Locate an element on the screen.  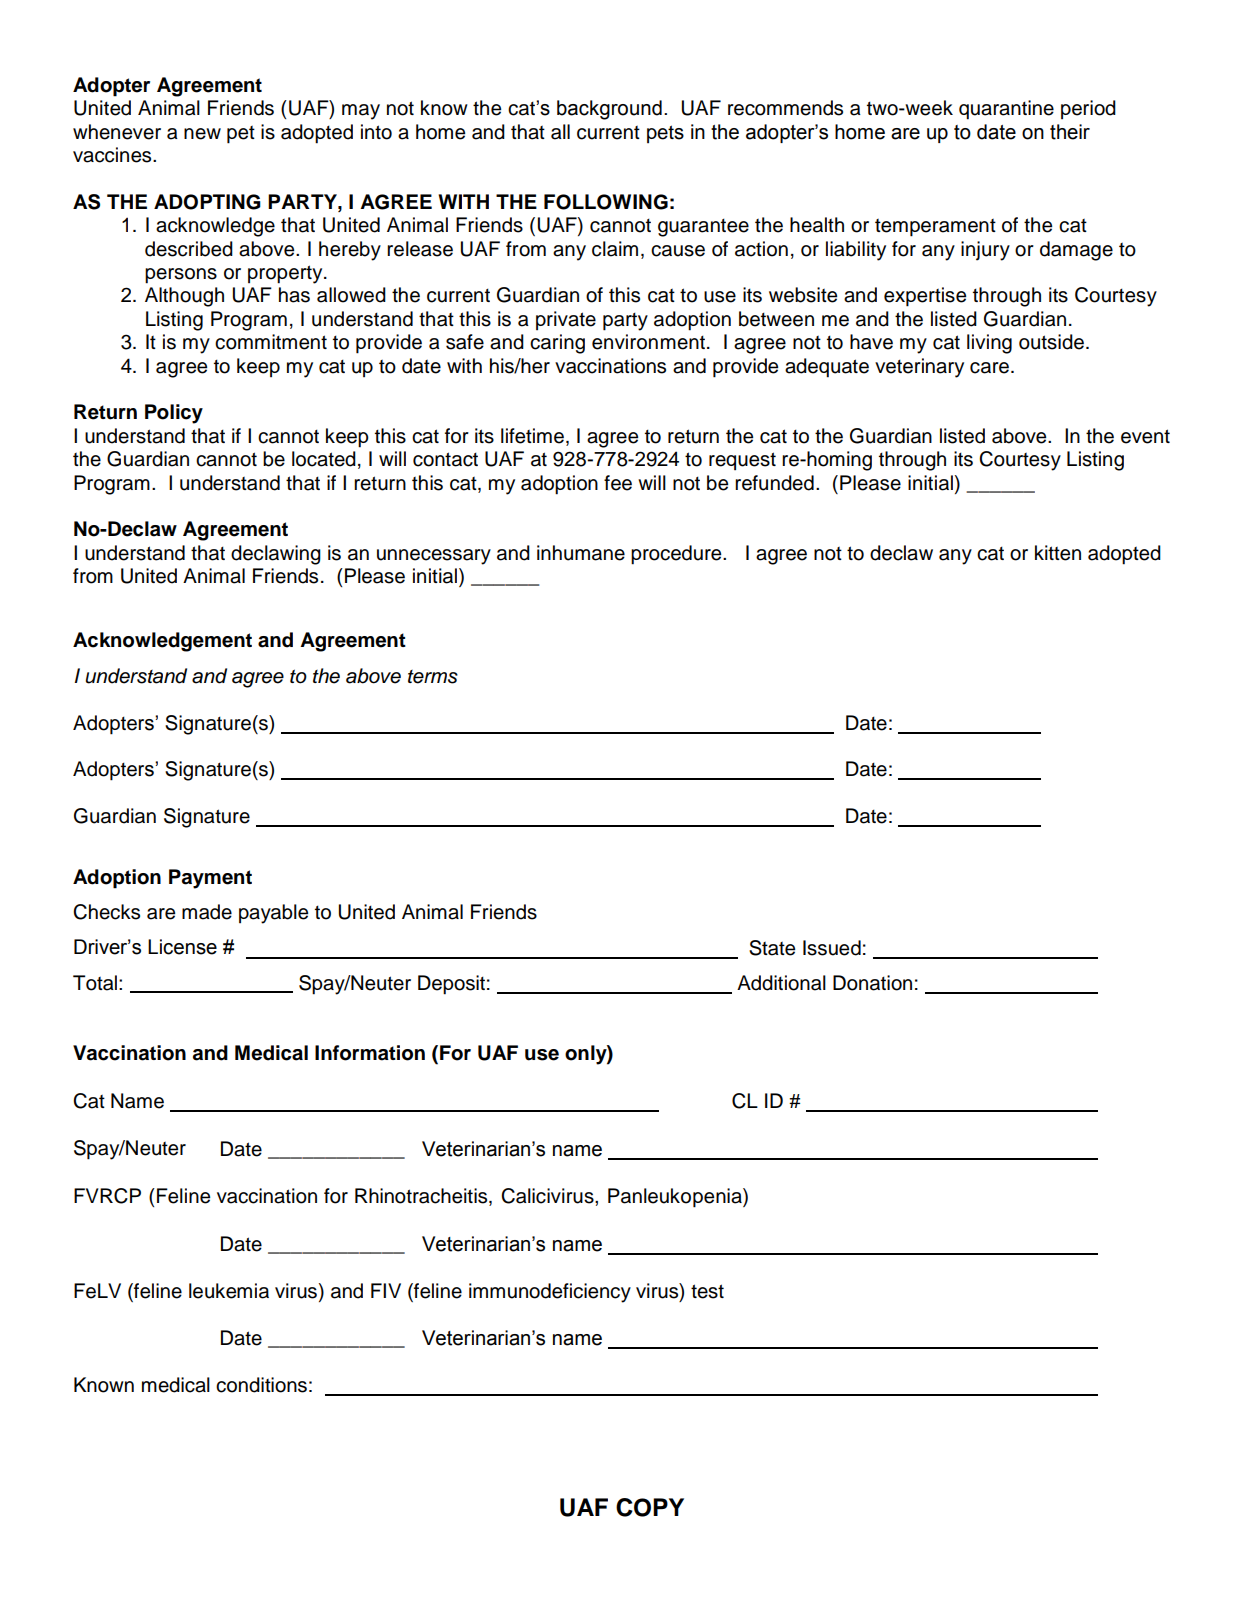
leukemia is located at coordinates (229, 1291).
